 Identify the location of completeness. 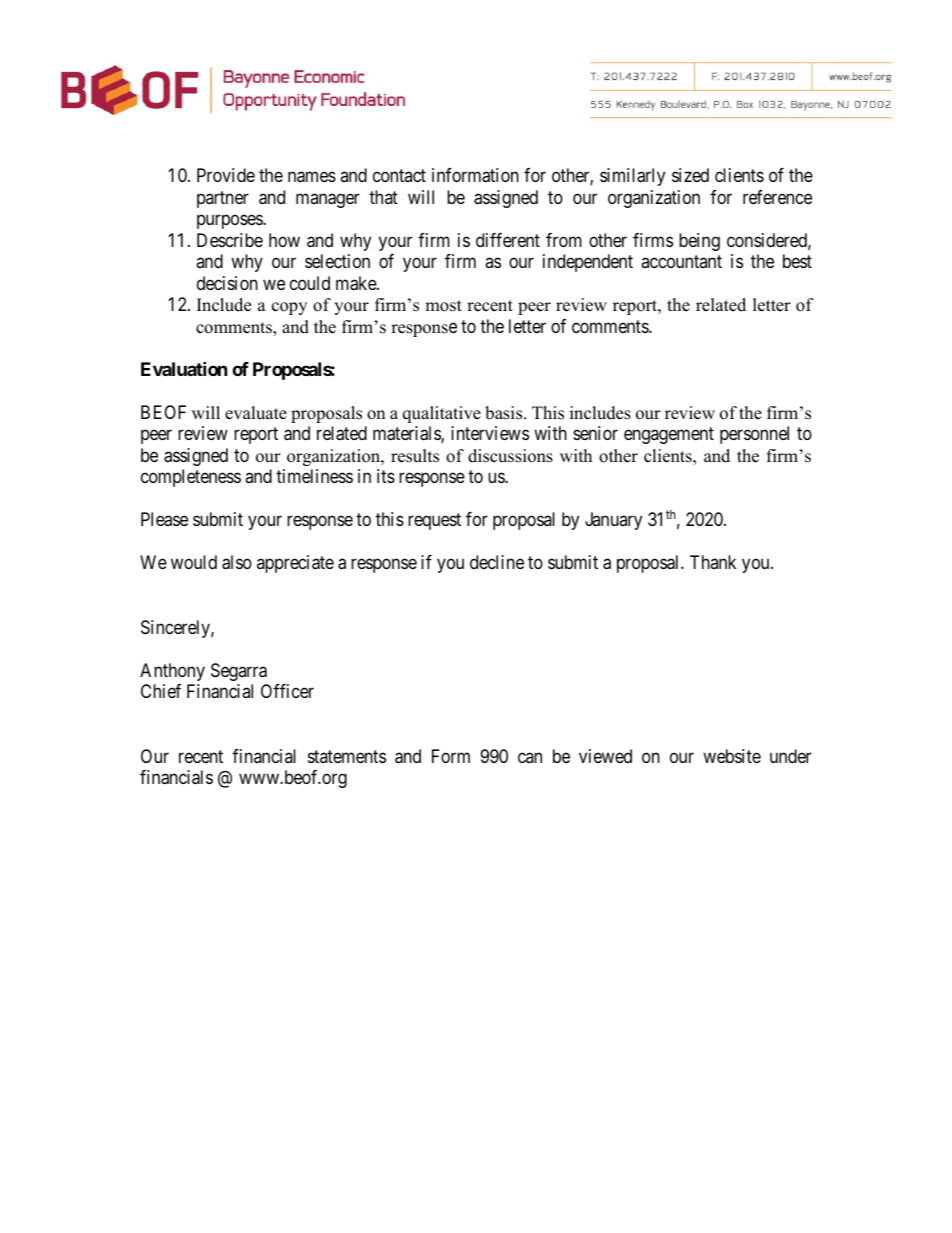
(191, 478).
